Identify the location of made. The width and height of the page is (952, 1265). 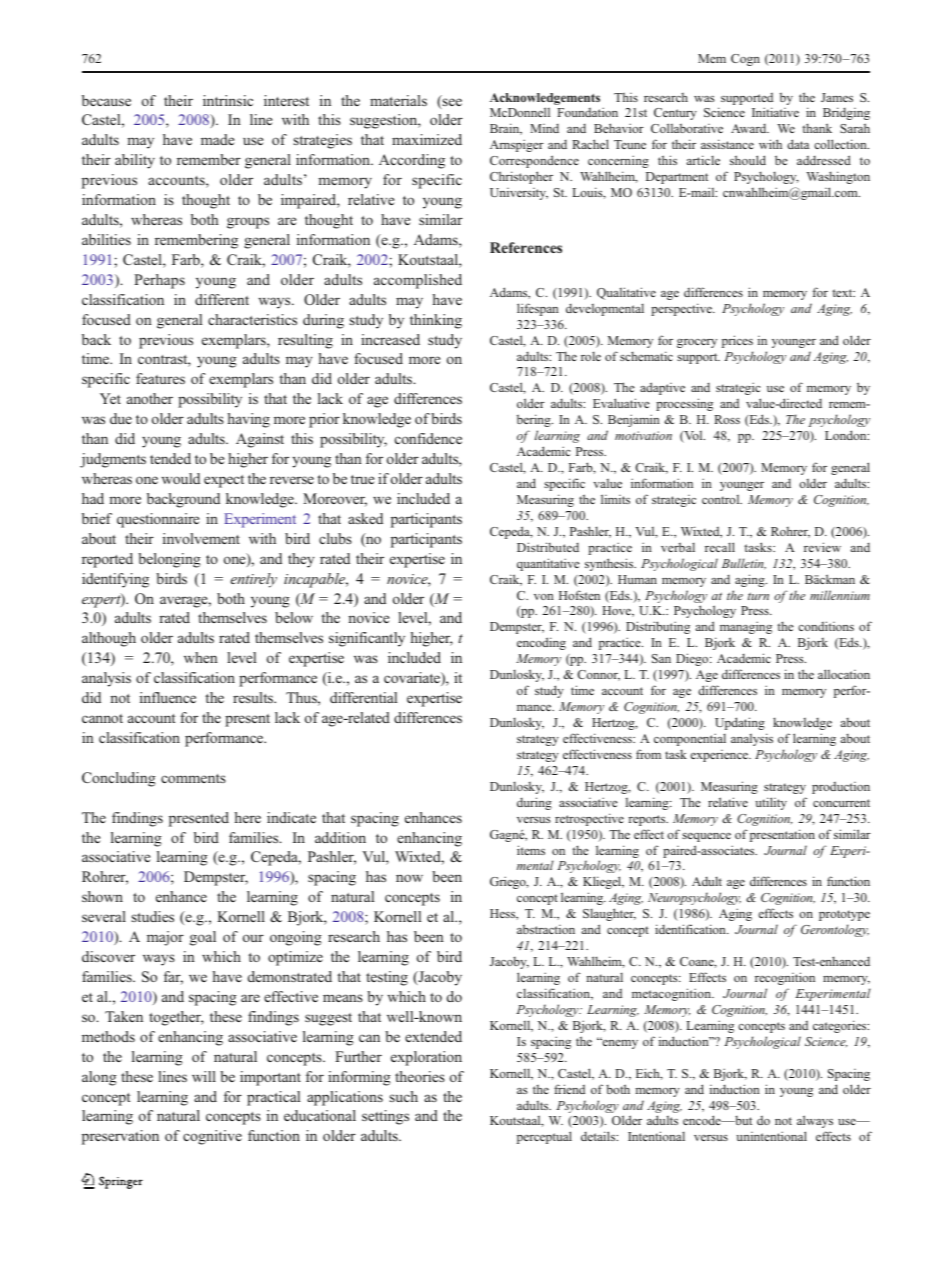
(217, 139).
